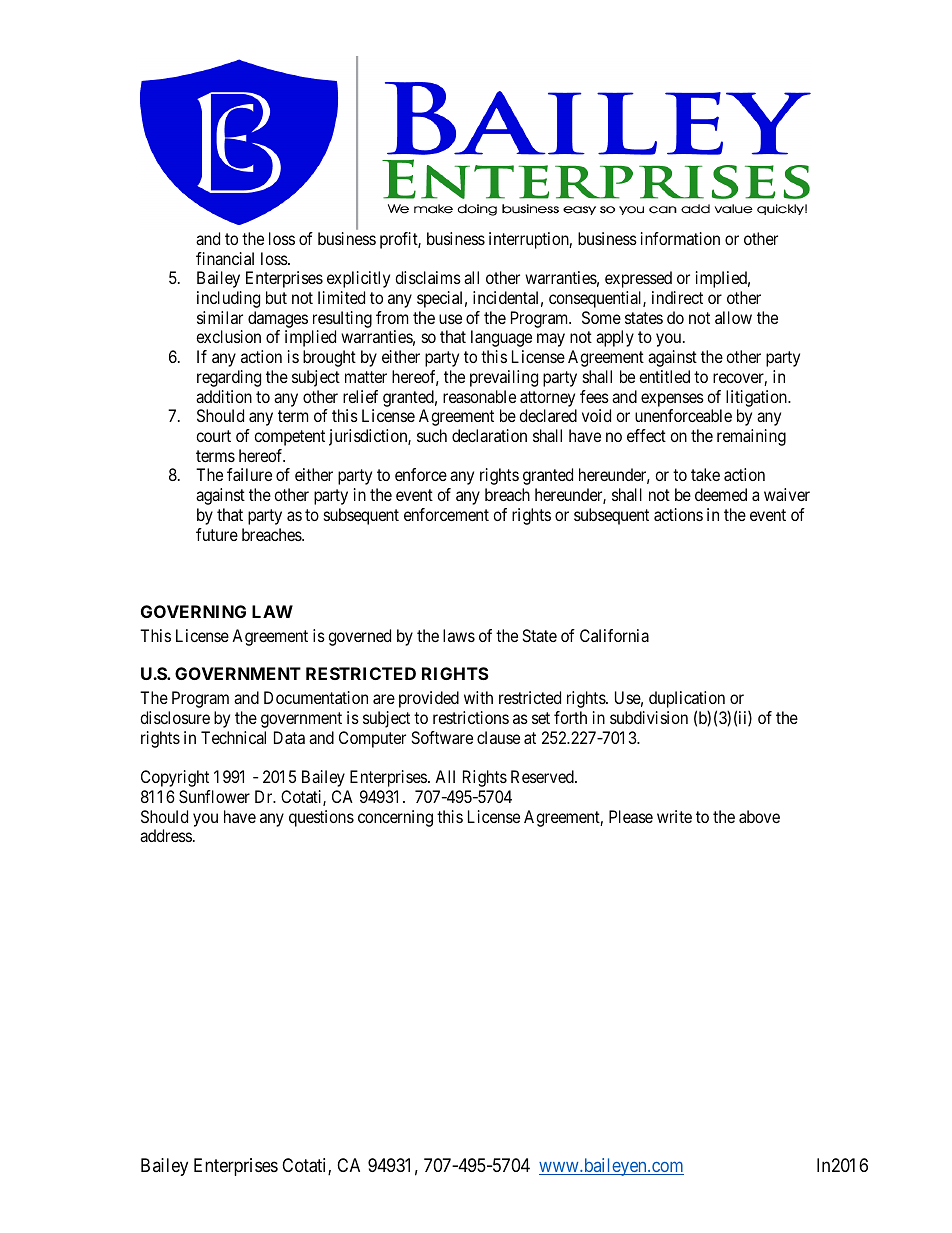  I want to click on write, so click(674, 816).
